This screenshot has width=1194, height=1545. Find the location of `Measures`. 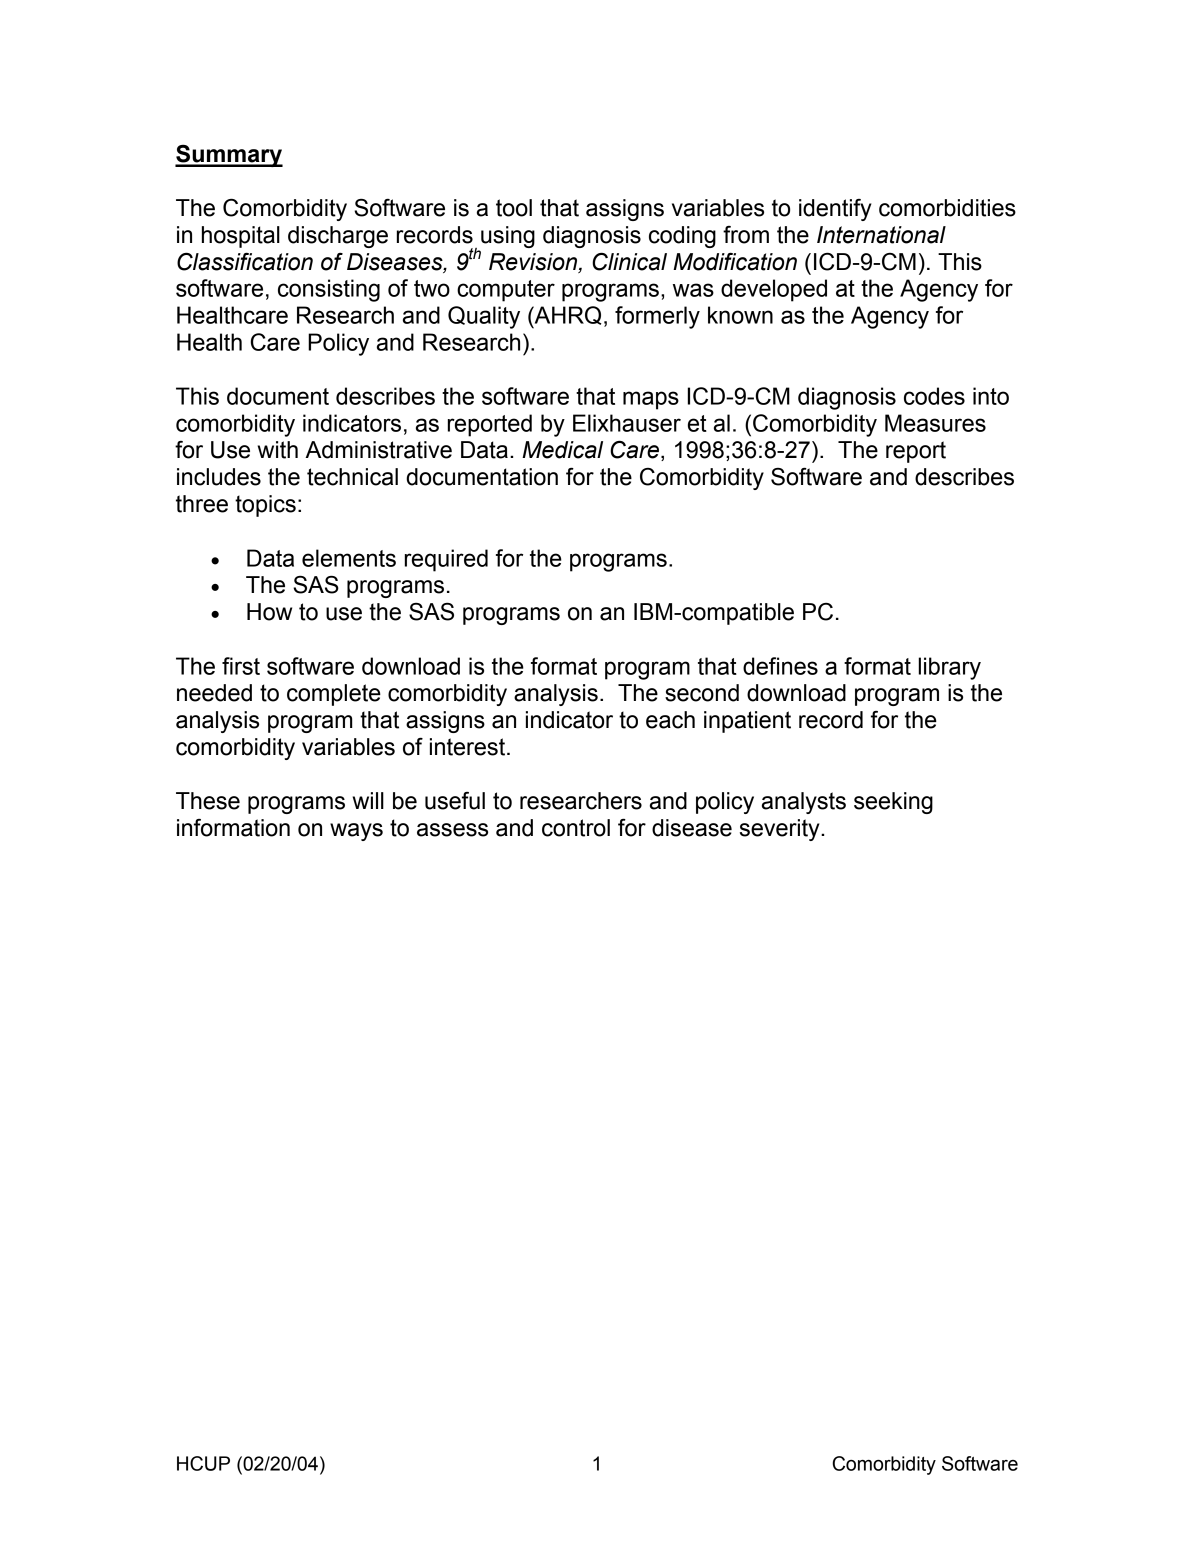

Measures is located at coordinates (935, 423).
